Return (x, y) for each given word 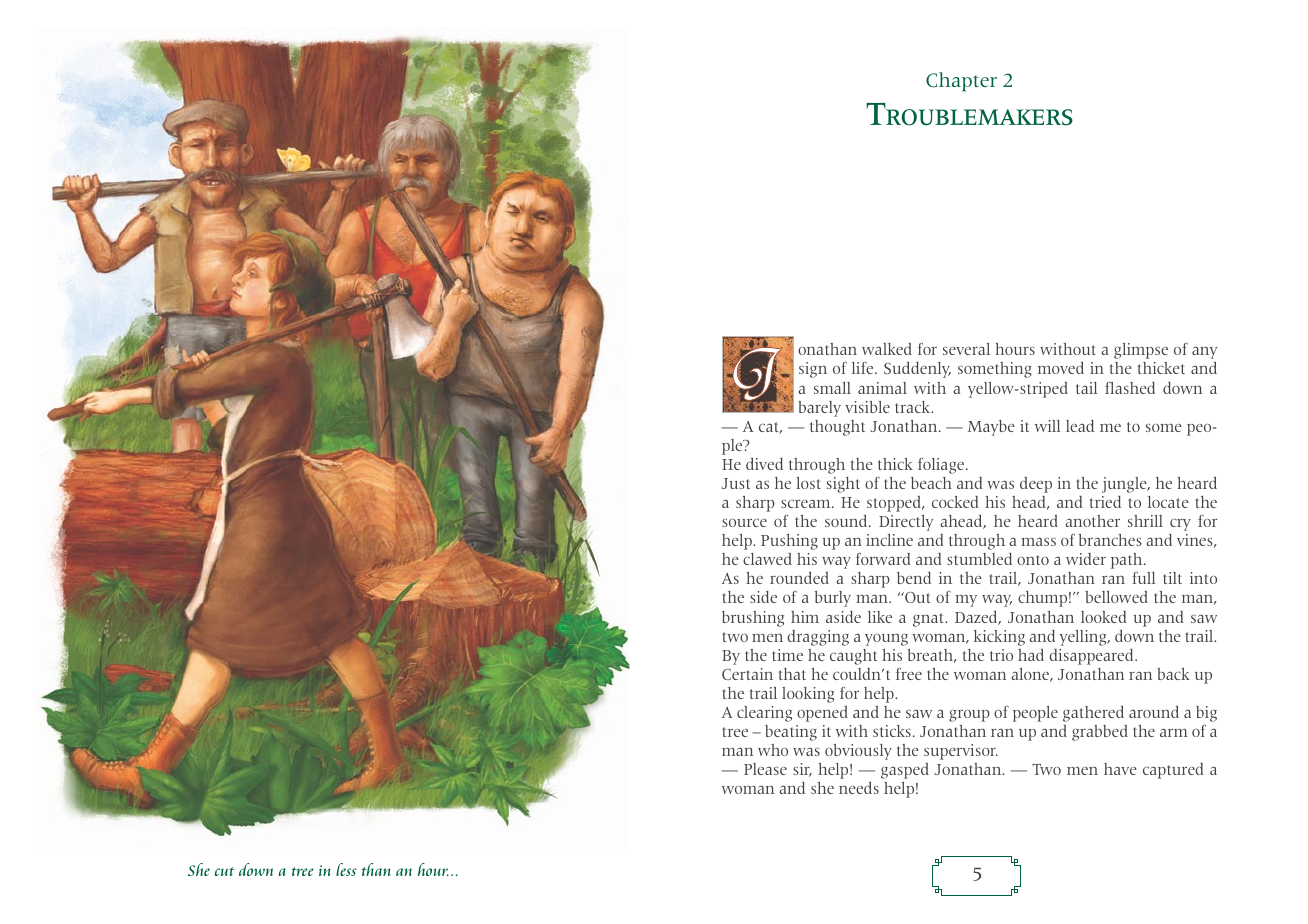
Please (765, 769)
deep (1036, 485)
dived (764, 464)
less (346, 869)
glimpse (1141, 351)
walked (887, 349)
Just (736, 483)
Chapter (961, 82)
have (1120, 769)
